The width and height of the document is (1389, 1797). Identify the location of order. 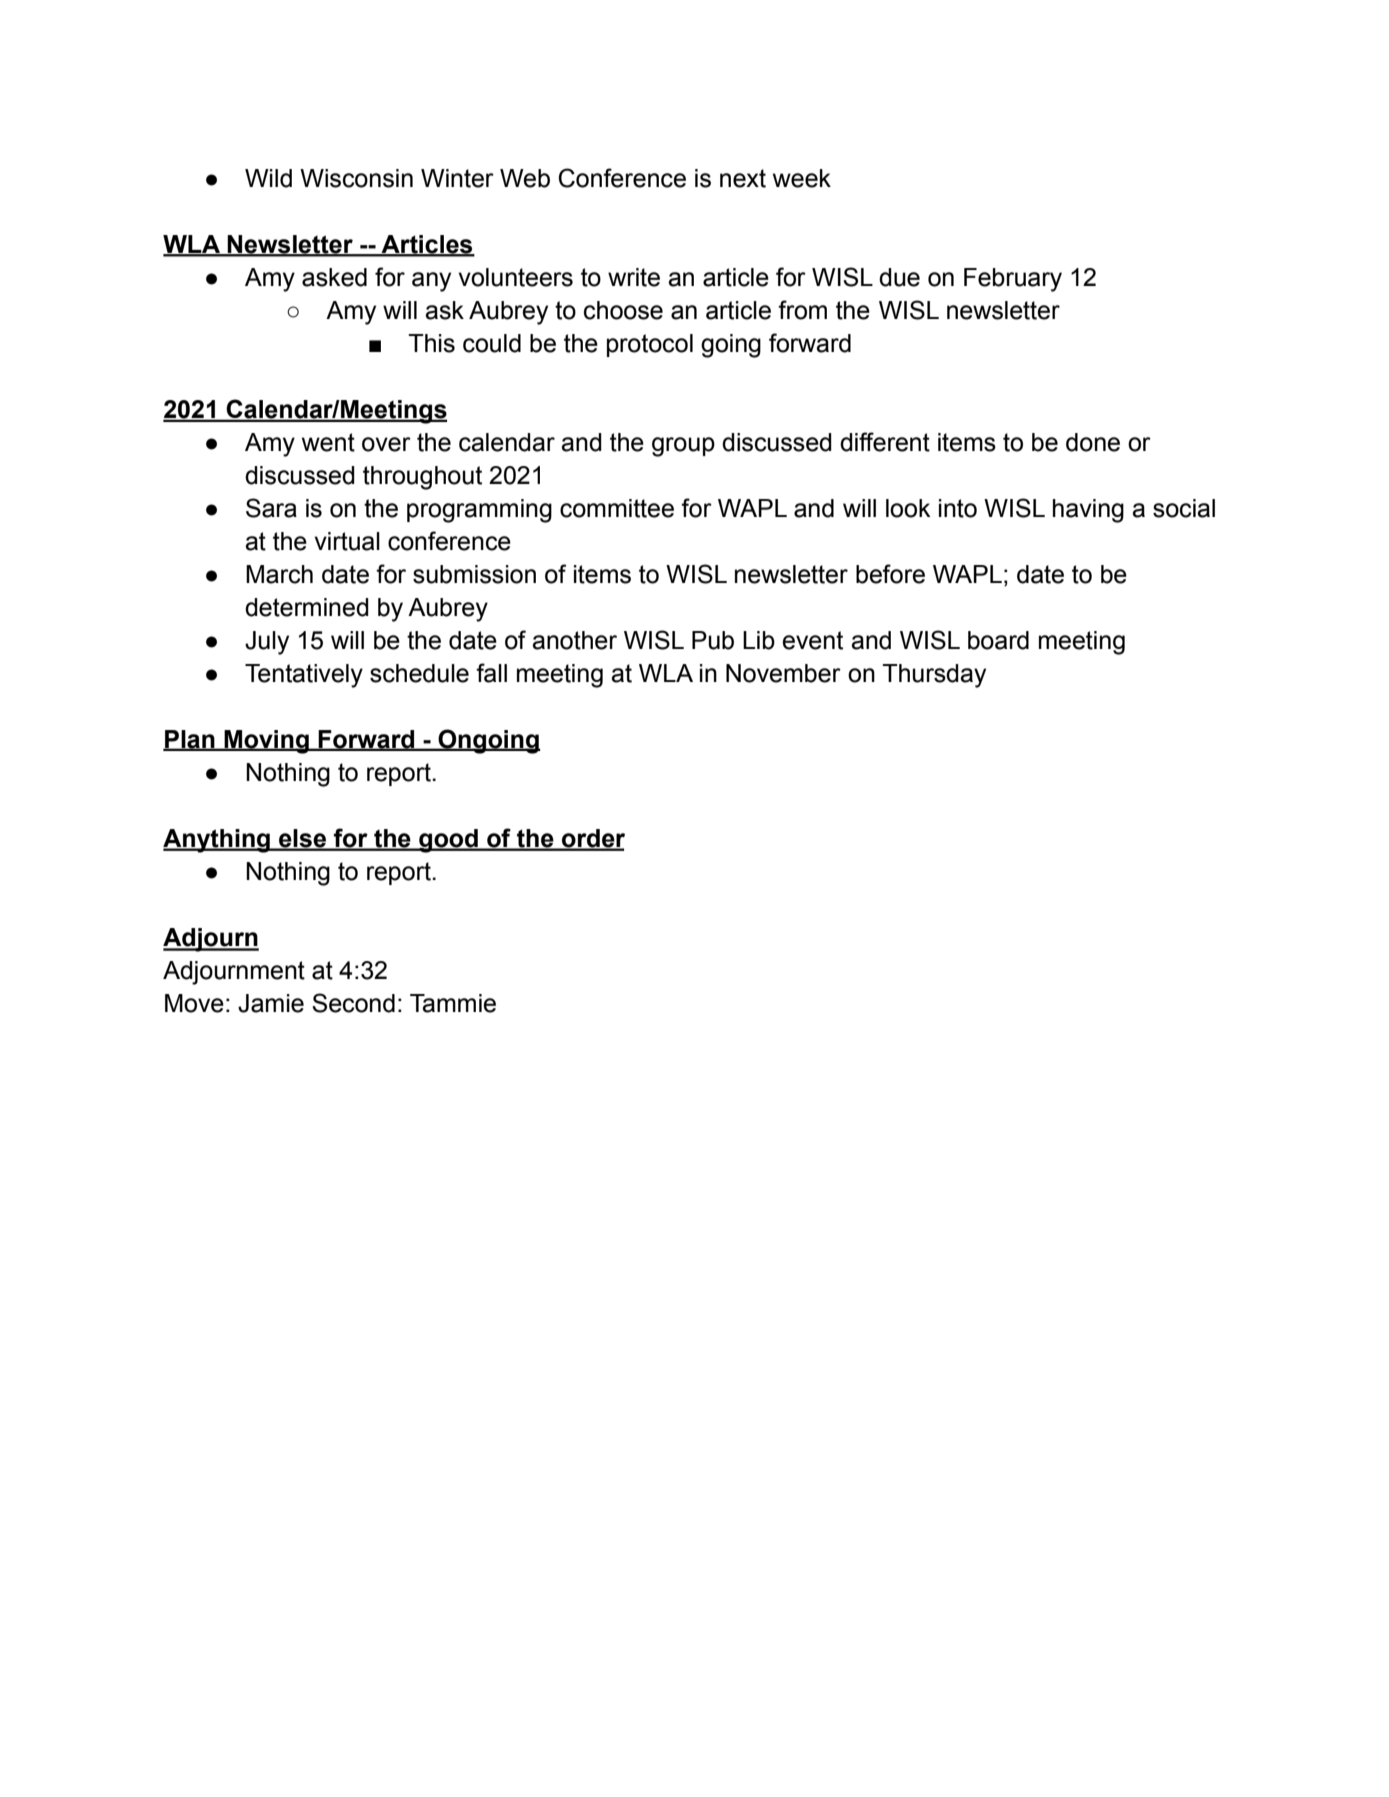
(592, 839).
